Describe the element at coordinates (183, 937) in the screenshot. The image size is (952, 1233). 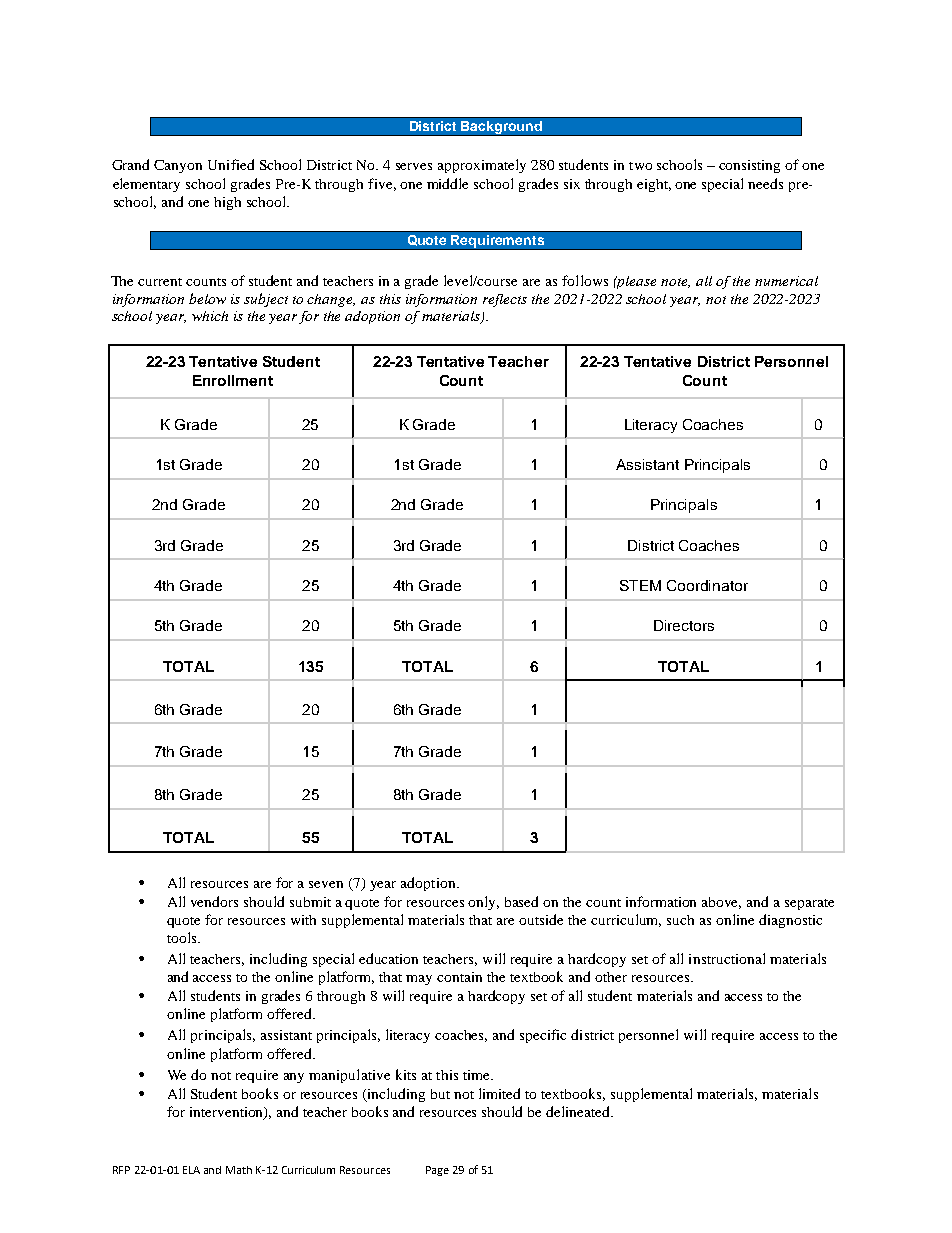
I see `tools` at that location.
